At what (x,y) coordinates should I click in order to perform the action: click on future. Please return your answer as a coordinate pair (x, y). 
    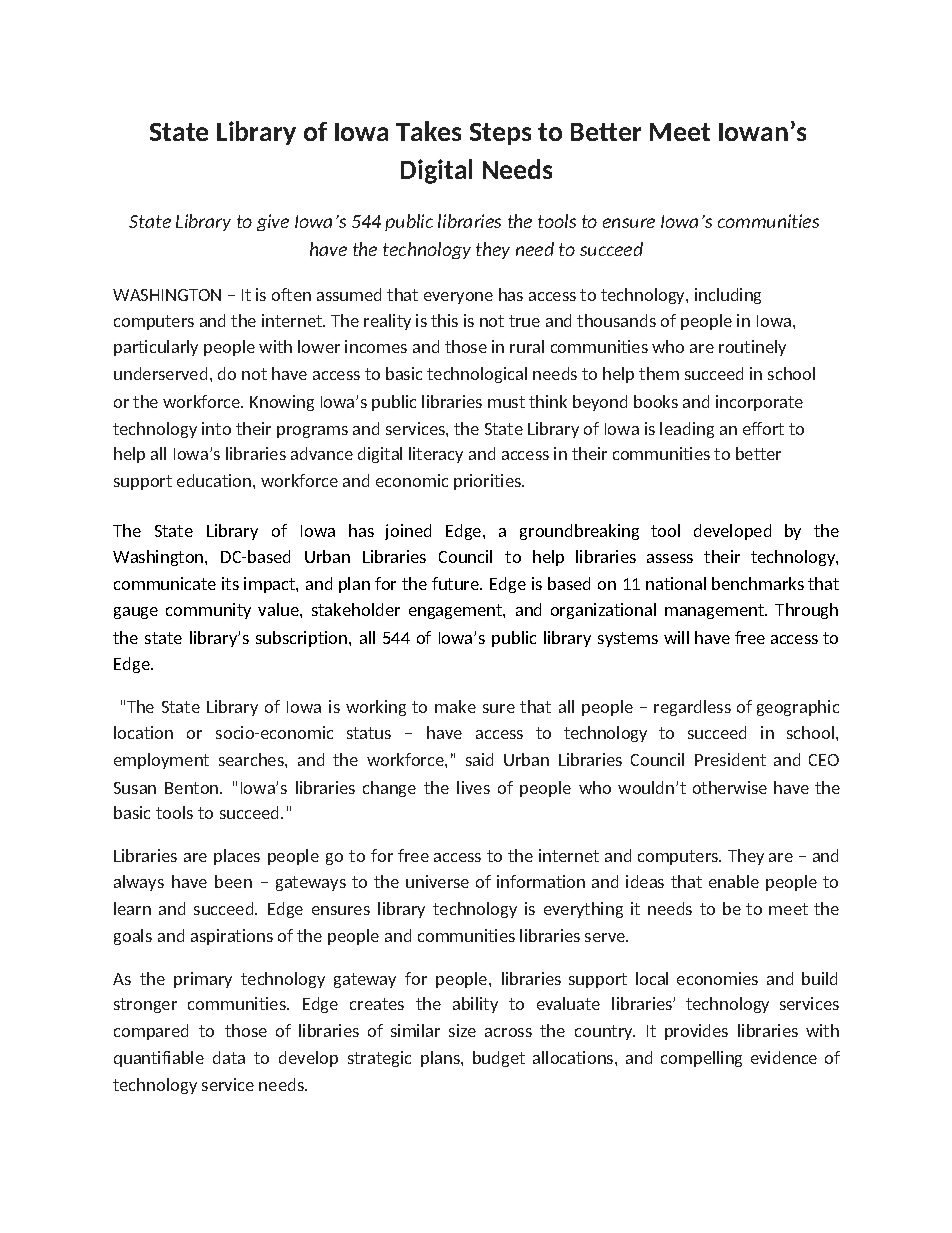
    Looking at the image, I should click on (456, 583).
